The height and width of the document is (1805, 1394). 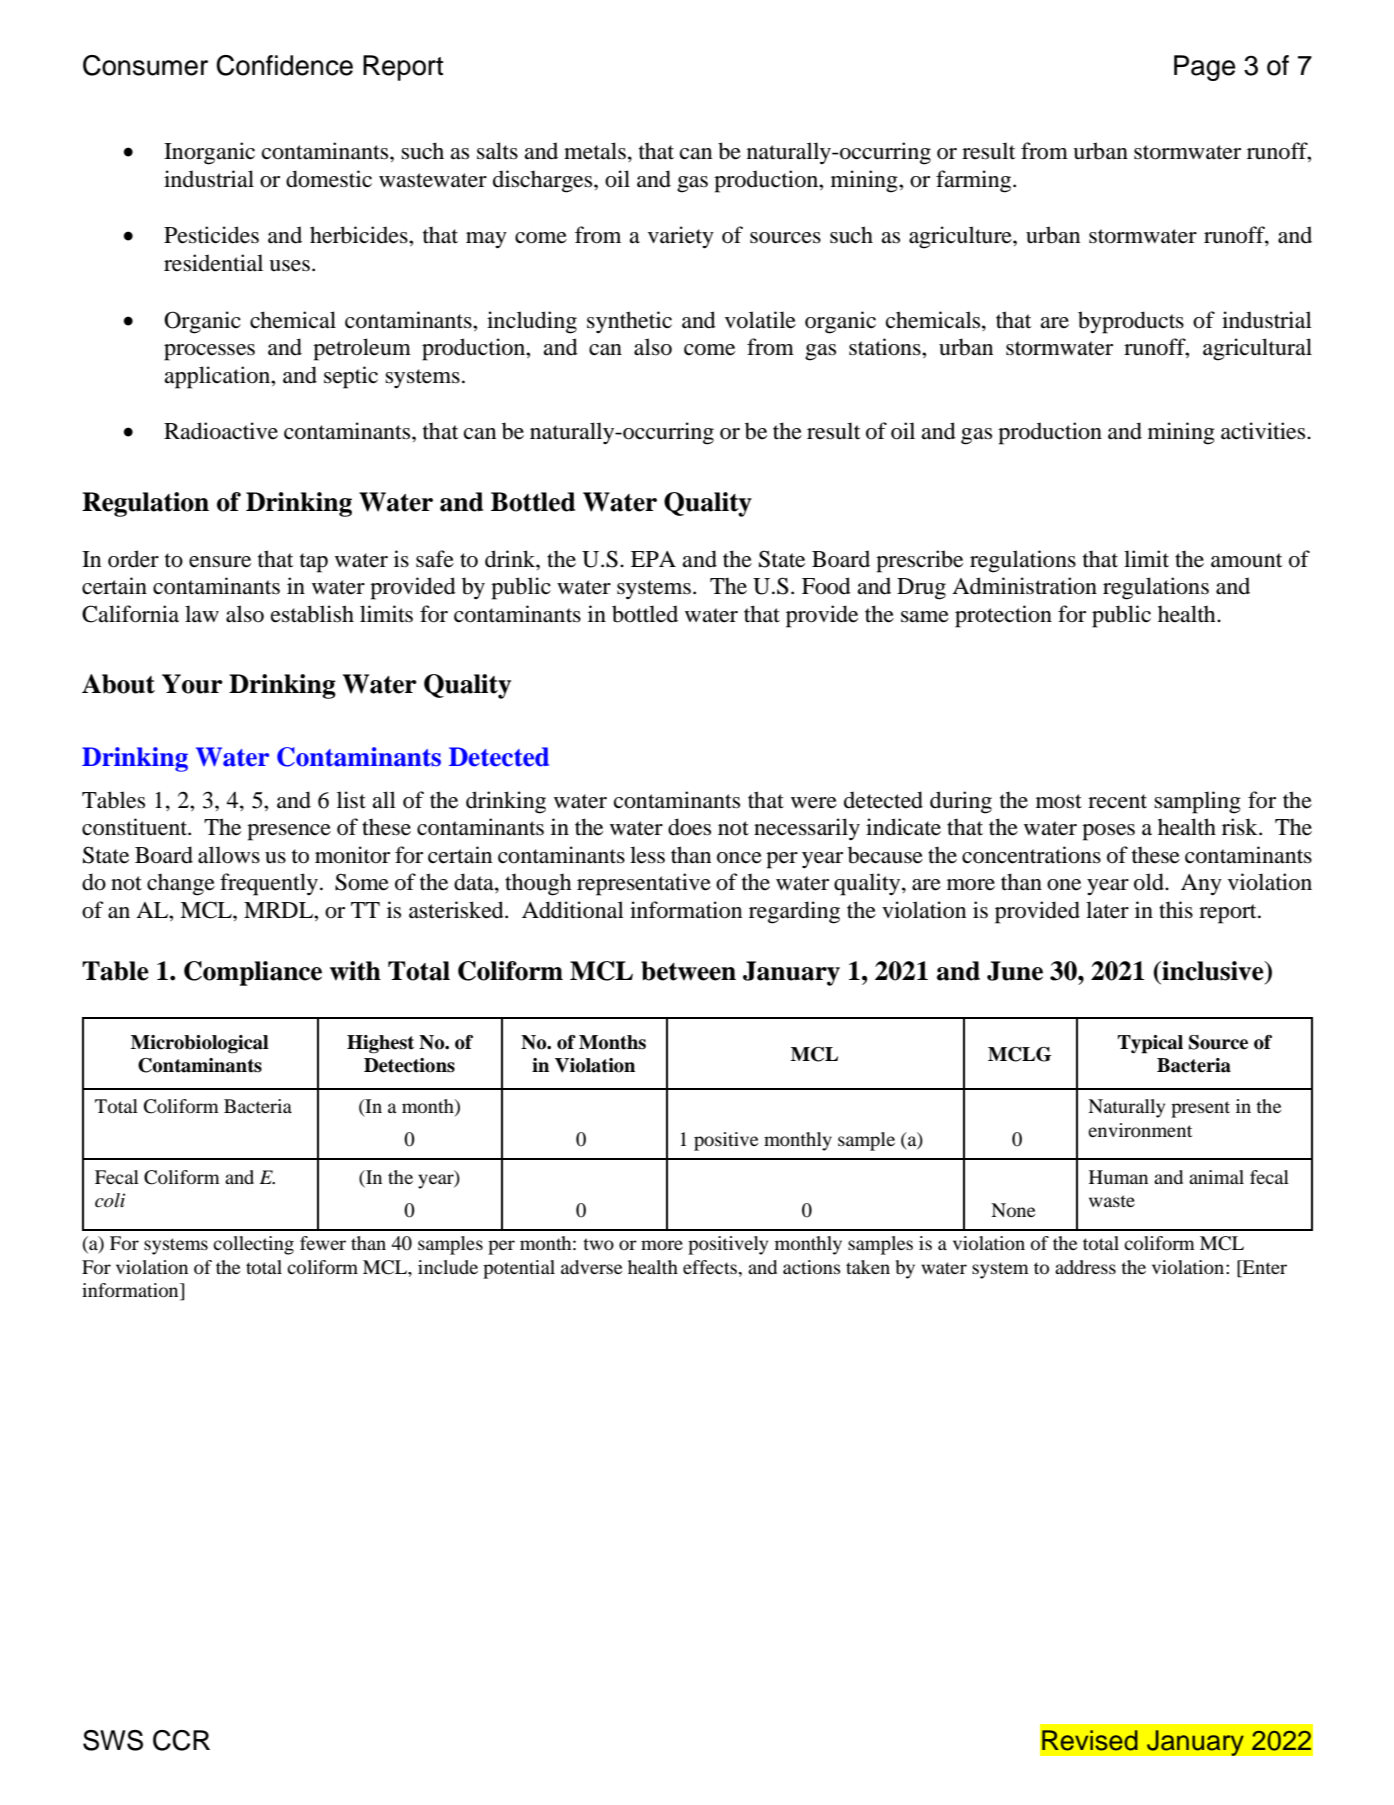 I want to click on Human, so click(x=1118, y=1177).
